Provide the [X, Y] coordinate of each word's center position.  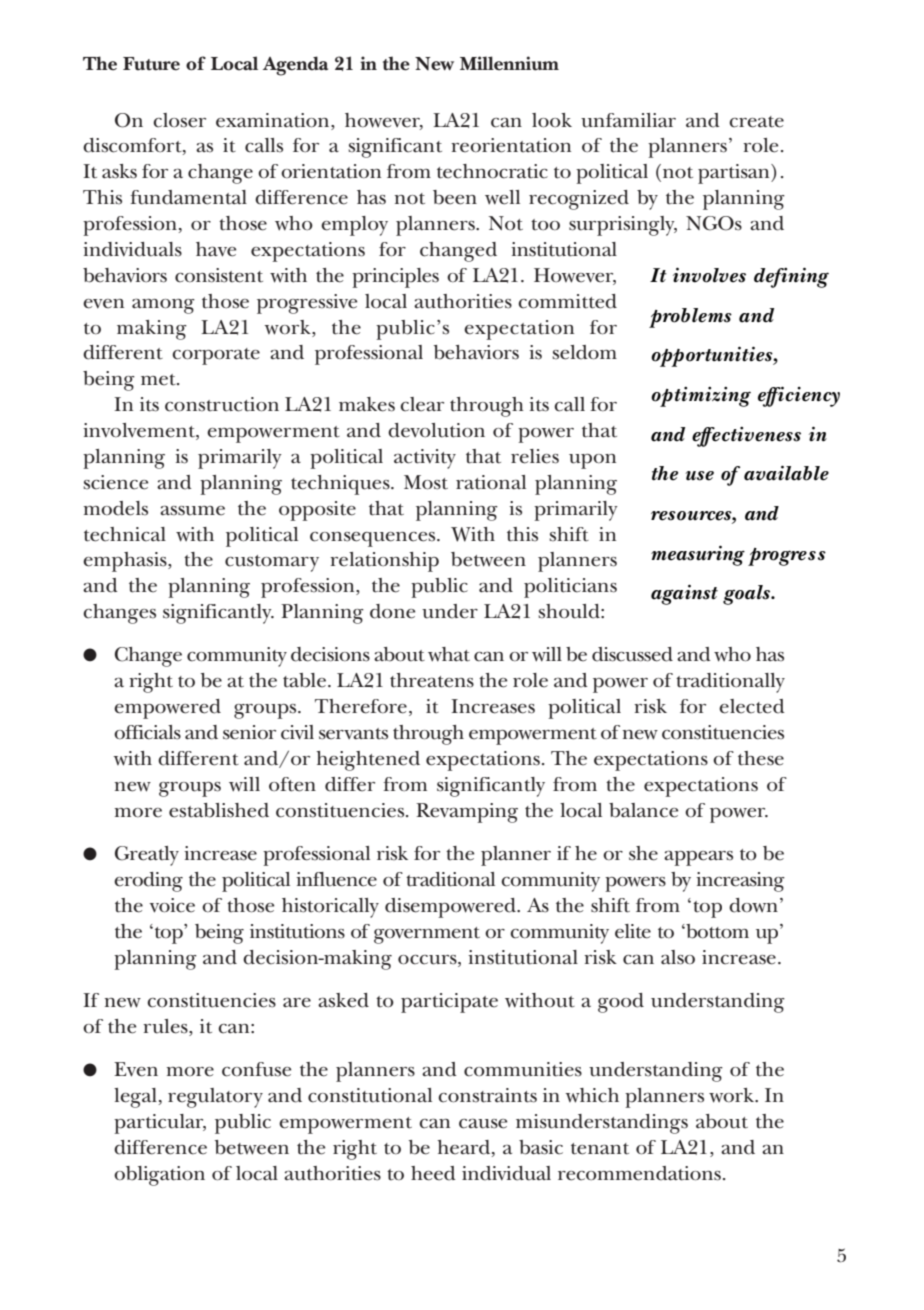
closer [179, 120]
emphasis [126, 562]
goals [747, 595]
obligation [159, 1176]
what [449, 654]
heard [465, 1147]
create [756, 122]
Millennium [509, 63]
